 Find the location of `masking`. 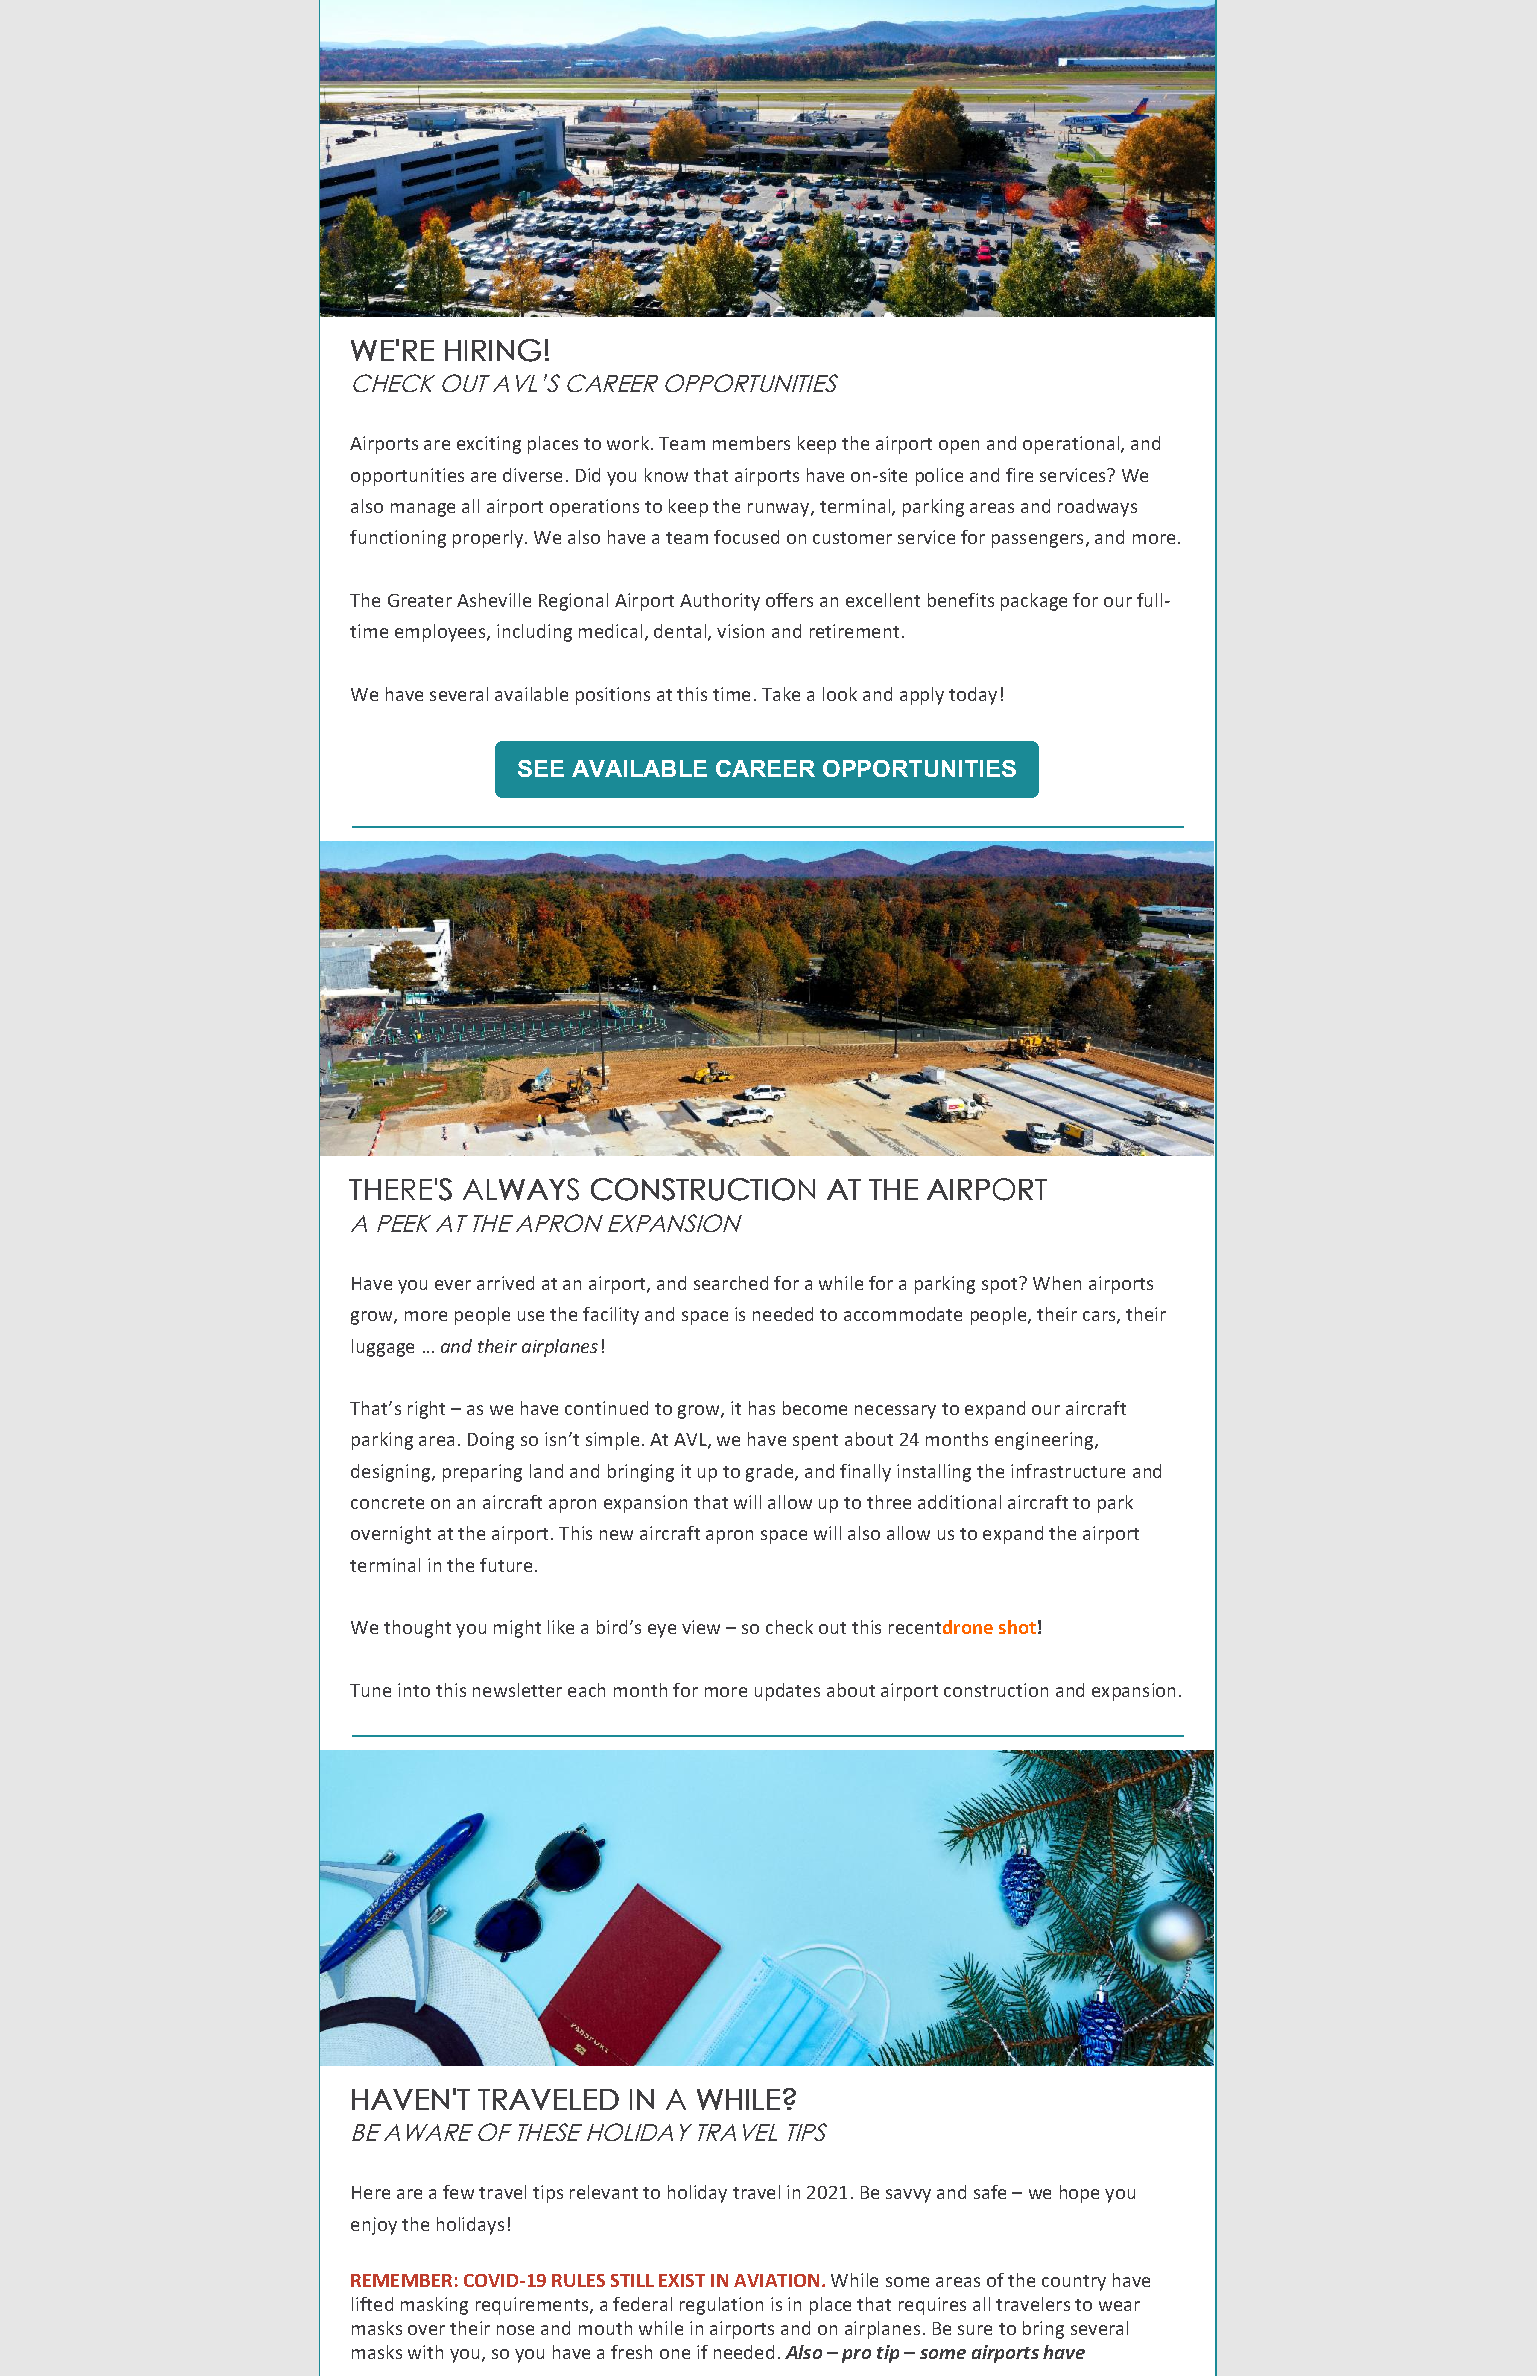

masking is located at coordinates (434, 2306).
